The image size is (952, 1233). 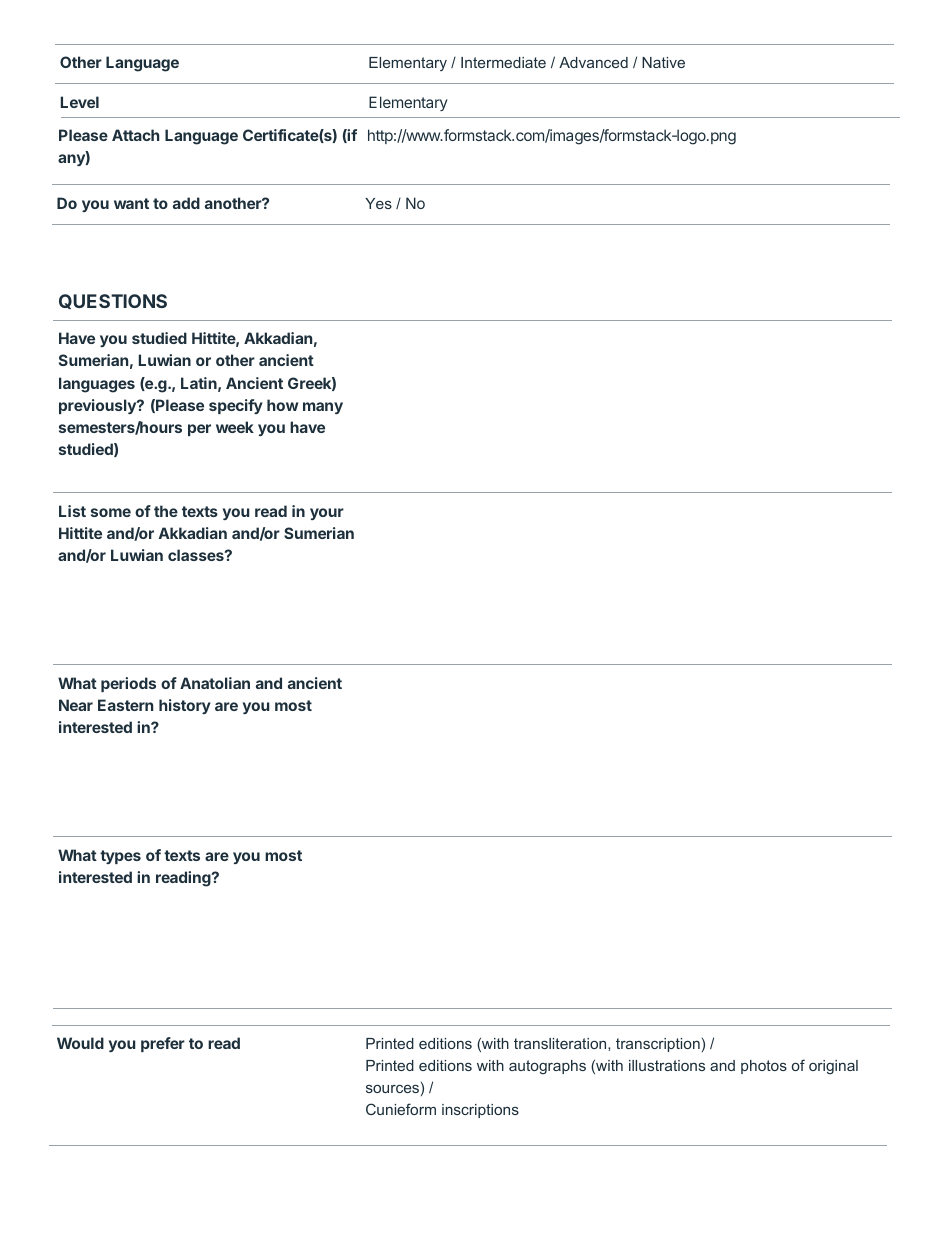 I want to click on Native, so click(x=663, y=62).
